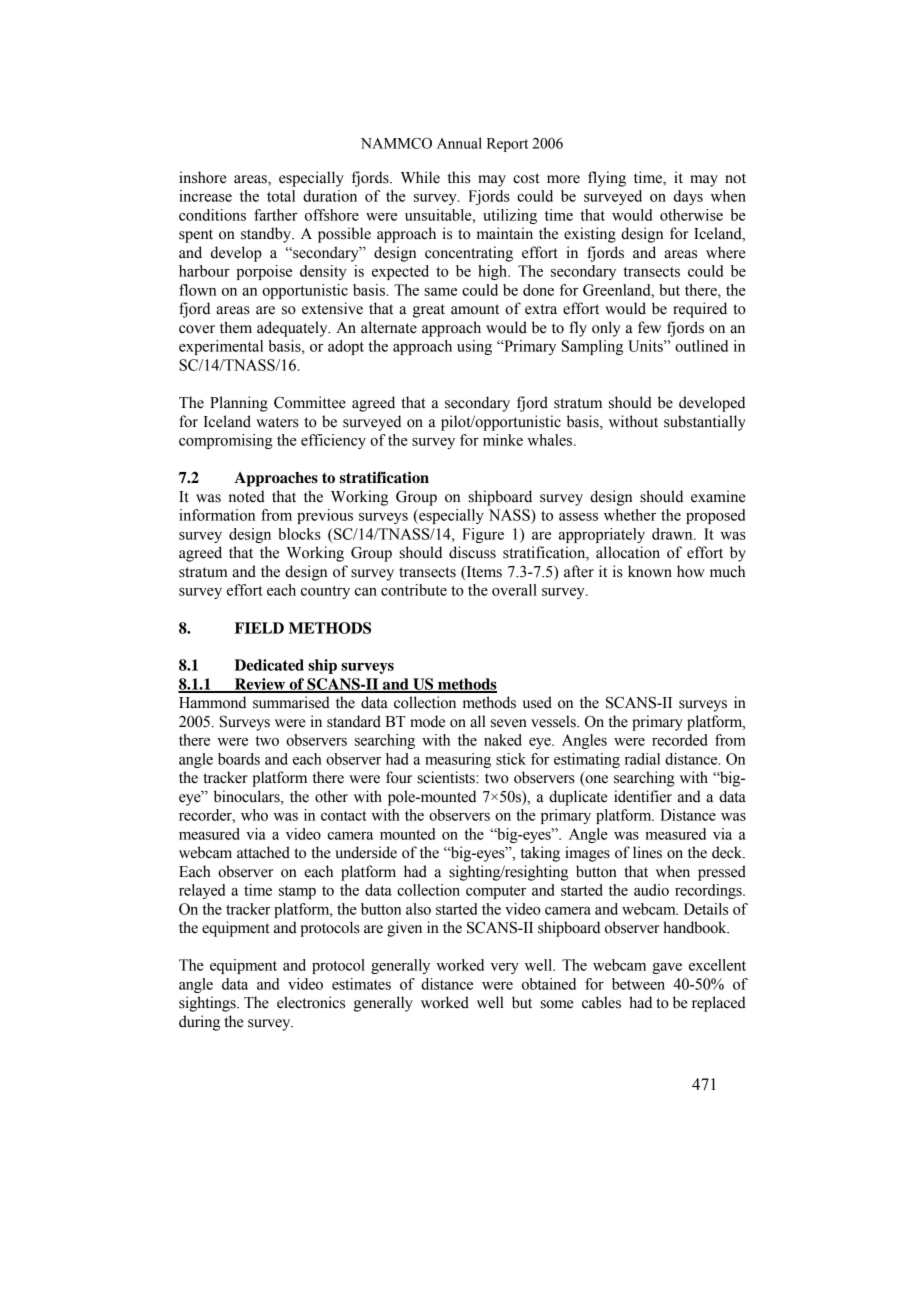 The width and height of the screenshot is (924, 1308). What do you see at coordinates (311, 1002) in the screenshot?
I see `electronics` at bounding box center [311, 1002].
